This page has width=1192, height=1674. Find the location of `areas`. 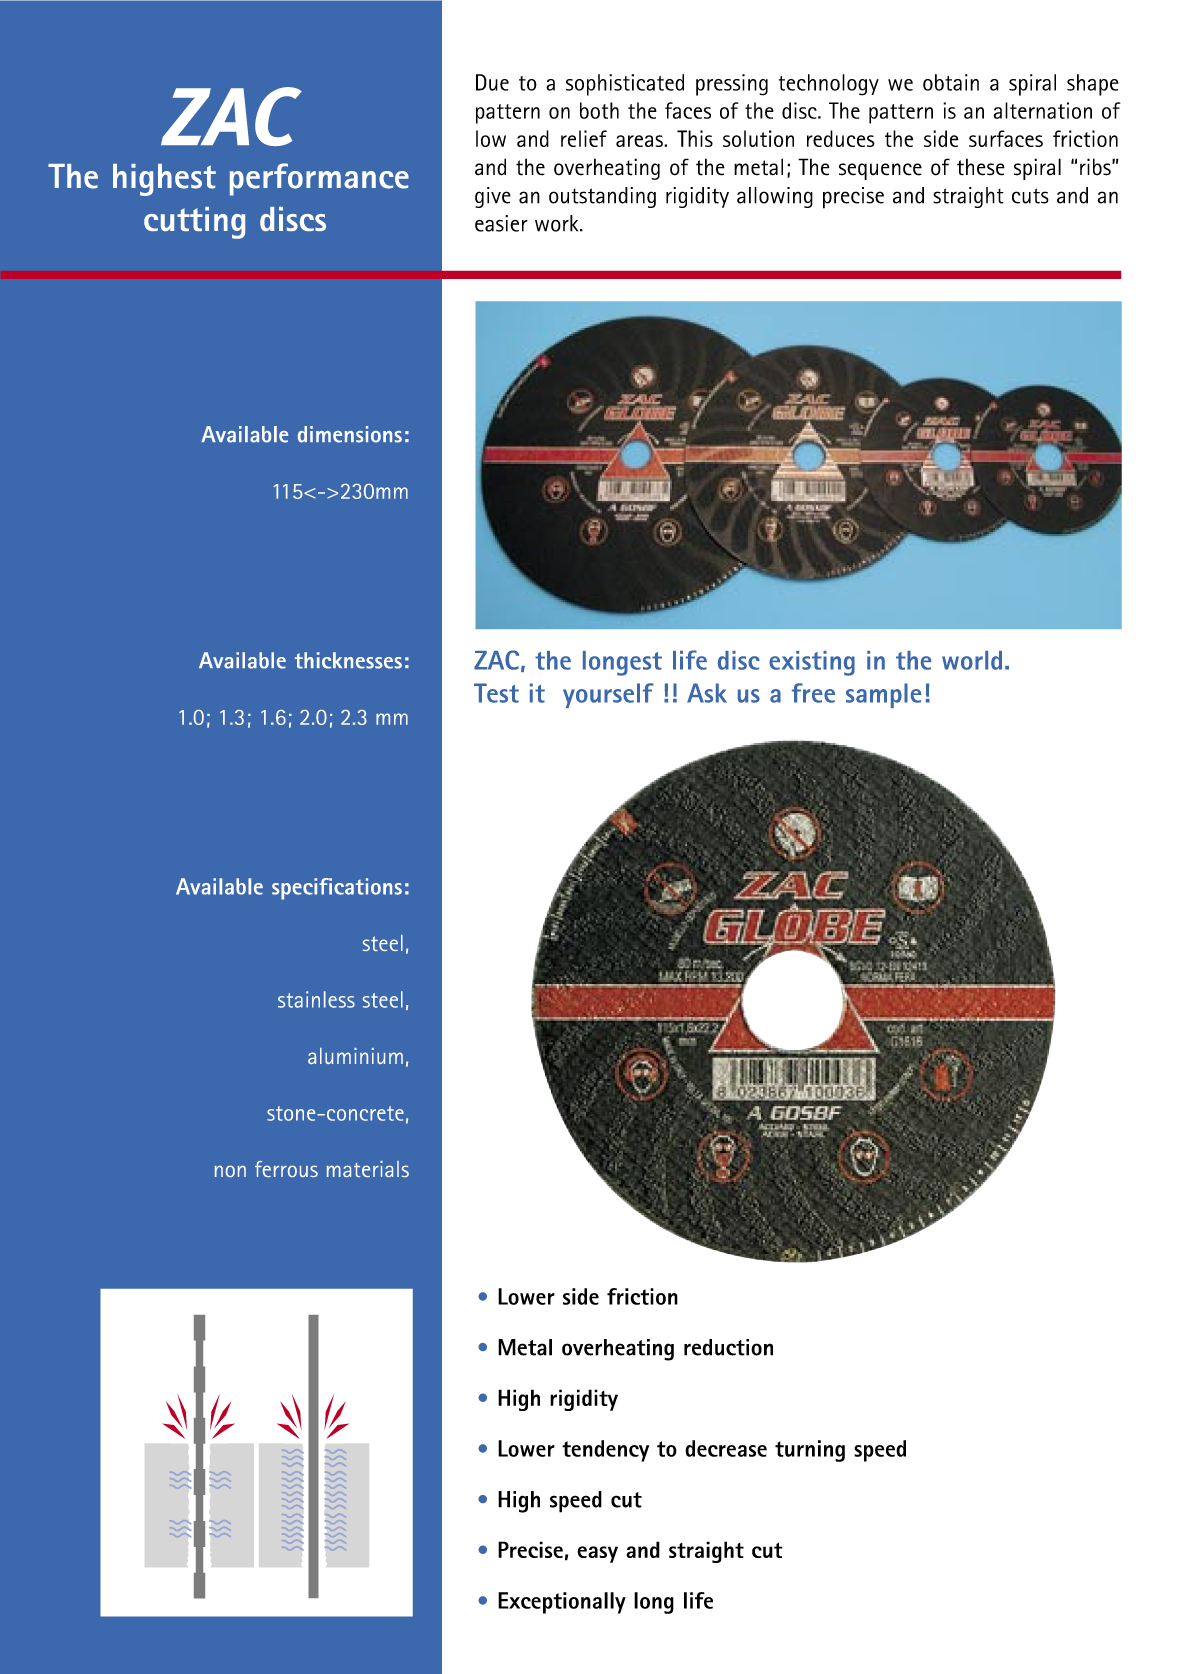

areas is located at coordinates (640, 141).
